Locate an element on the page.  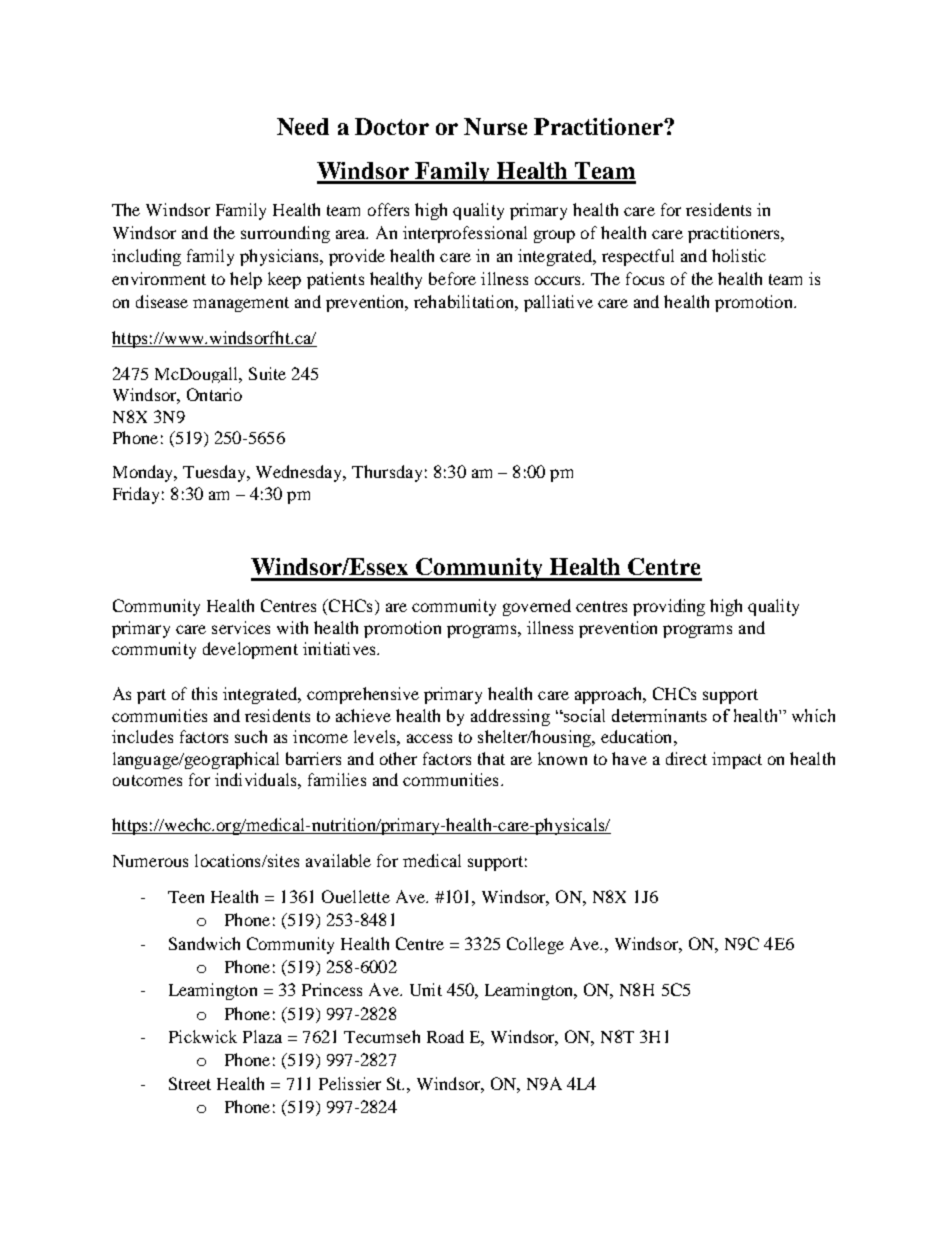
impact is located at coordinates (737, 760).
